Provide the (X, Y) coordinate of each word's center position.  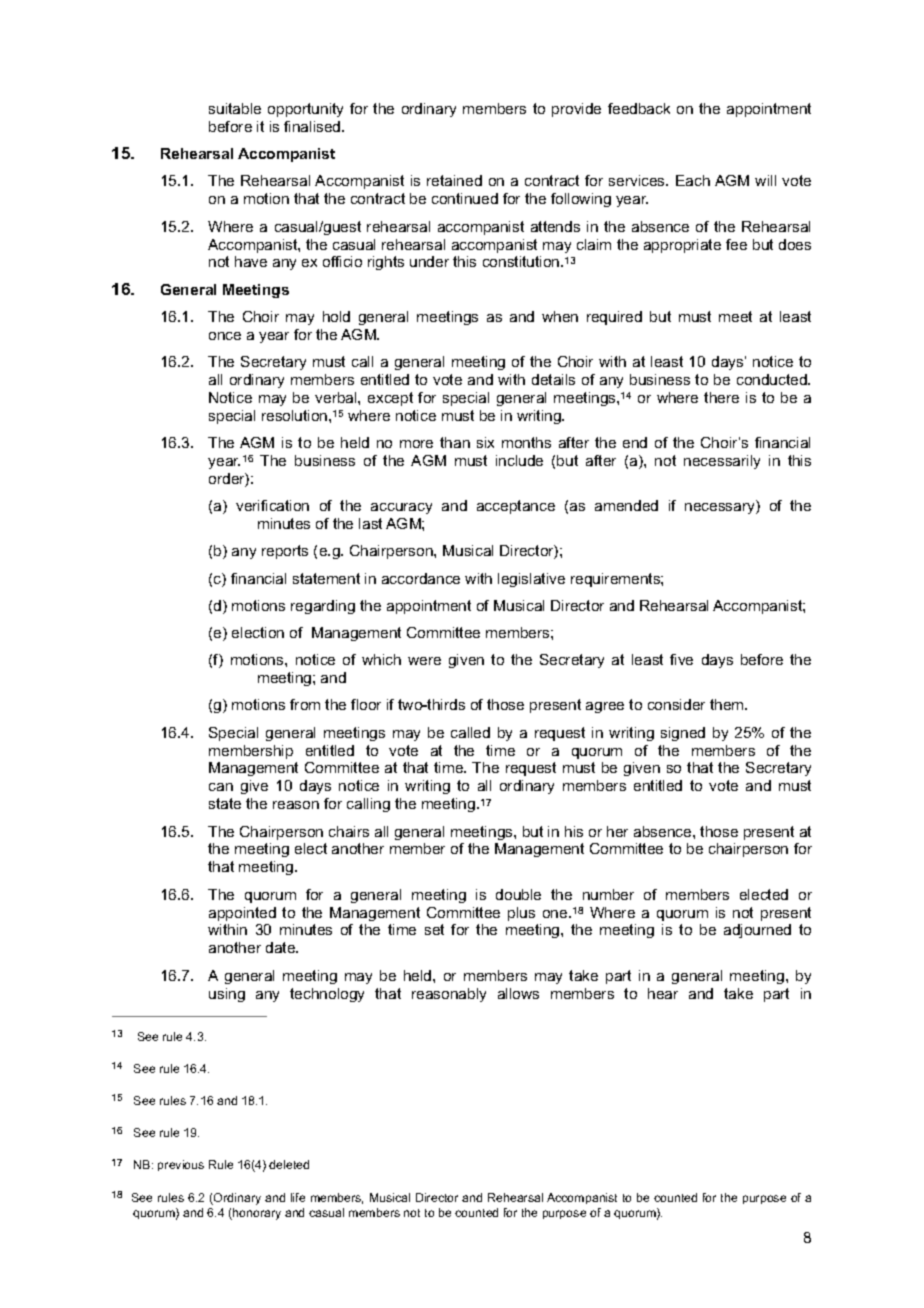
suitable (235, 108)
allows (518, 993)
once (225, 336)
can (221, 787)
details (553, 379)
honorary (256, 1214)
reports (285, 552)
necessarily (722, 462)
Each (693, 180)
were (424, 661)
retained (454, 180)
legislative (531, 580)
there (721, 397)
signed (683, 734)
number (608, 894)
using (227, 995)
